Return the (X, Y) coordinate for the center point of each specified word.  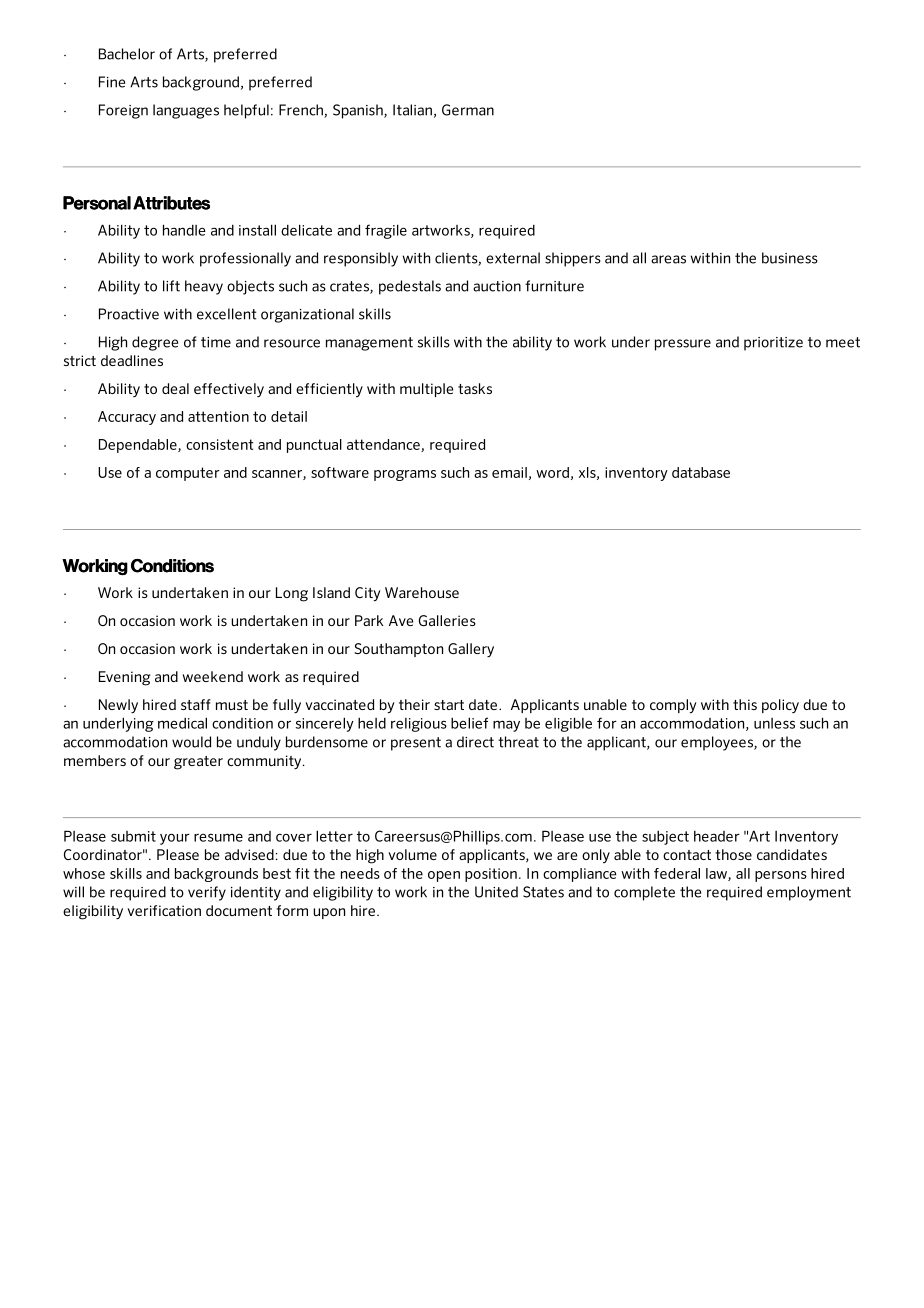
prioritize (773, 344)
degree (155, 343)
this (745, 704)
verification (164, 910)
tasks (475, 388)
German (468, 110)
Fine (112, 82)
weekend (213, 676)
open (444, 876)
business (790, 258)
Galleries (447, 620)
